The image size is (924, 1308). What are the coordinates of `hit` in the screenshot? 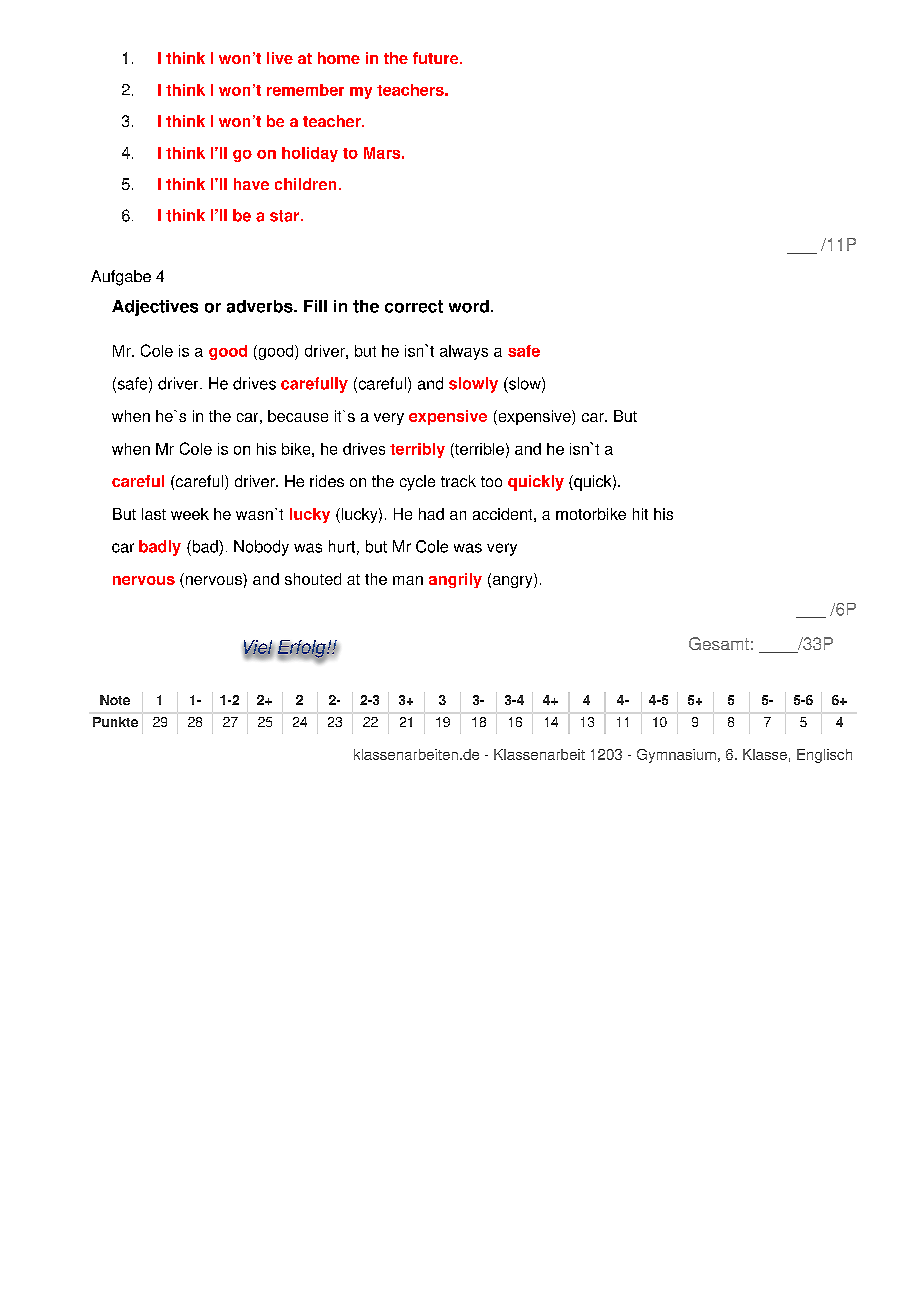 It's located at (640, 514).
